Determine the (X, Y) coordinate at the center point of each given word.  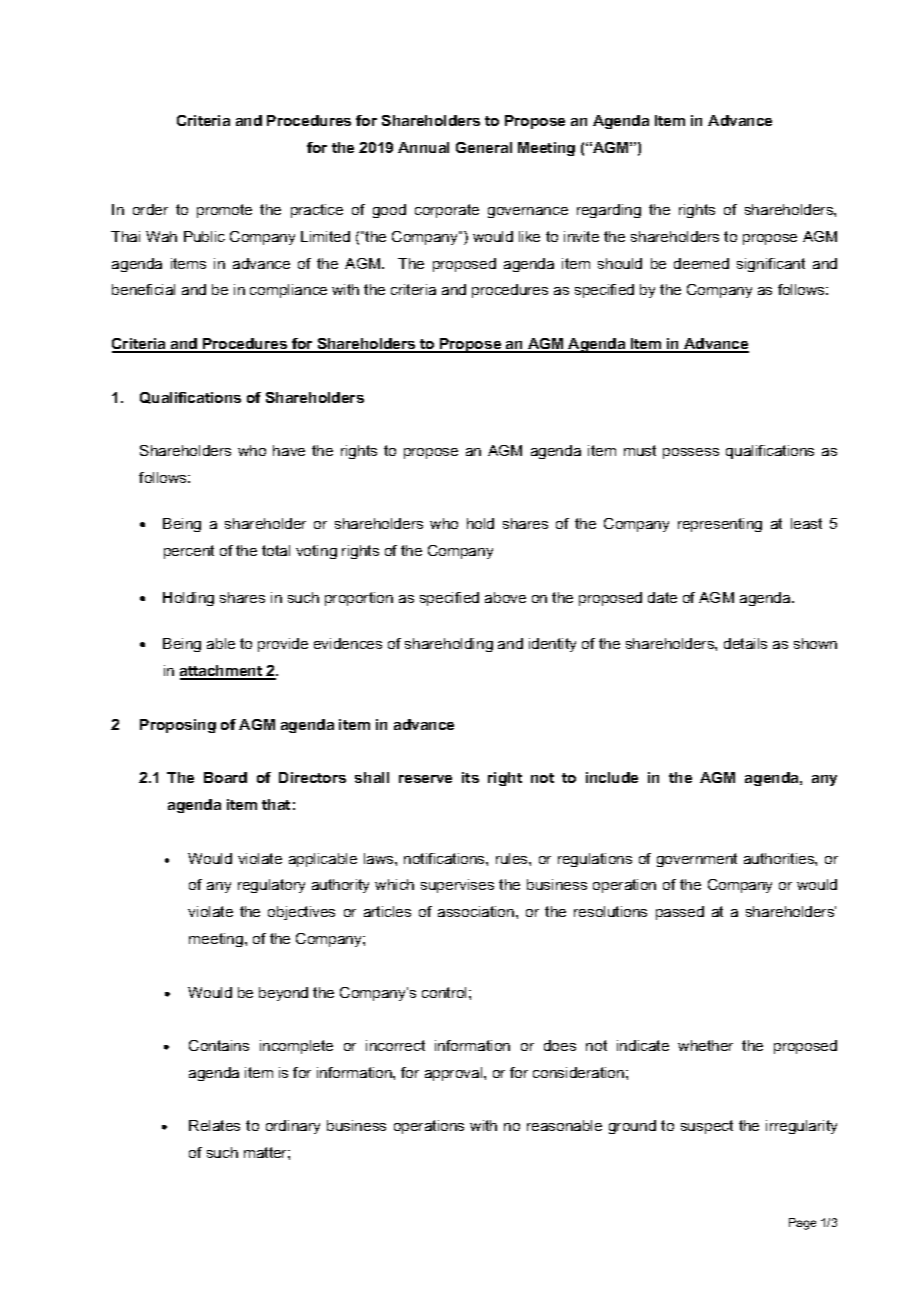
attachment (222, 672)
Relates (214, 1125)
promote (224, 211)
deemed (701, 263)
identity (552, 645)
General (484, 147)
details (745, 643)
